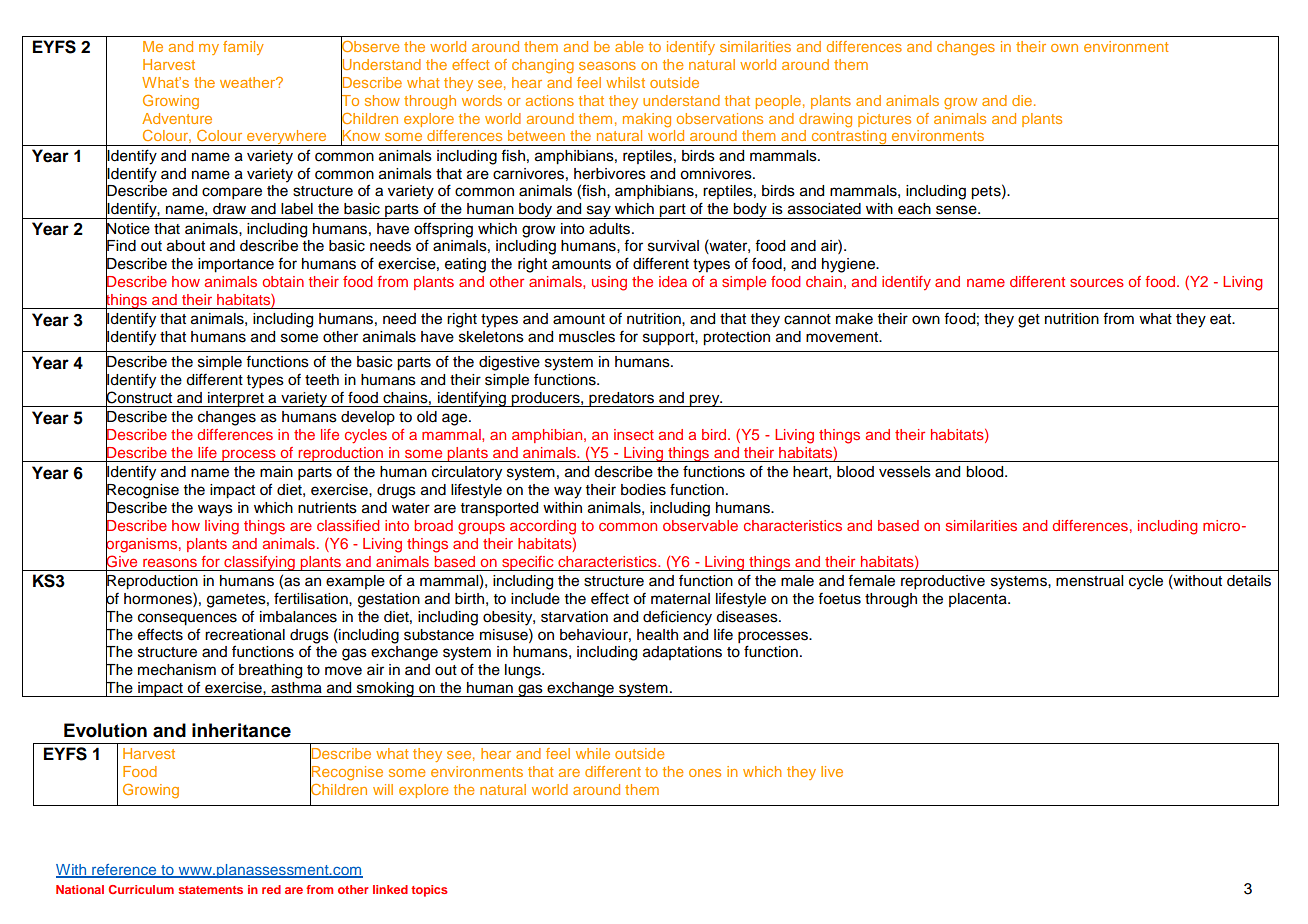 This screenshot has height=924, width=1308. I want to click on placenta, so click(979, 600).
